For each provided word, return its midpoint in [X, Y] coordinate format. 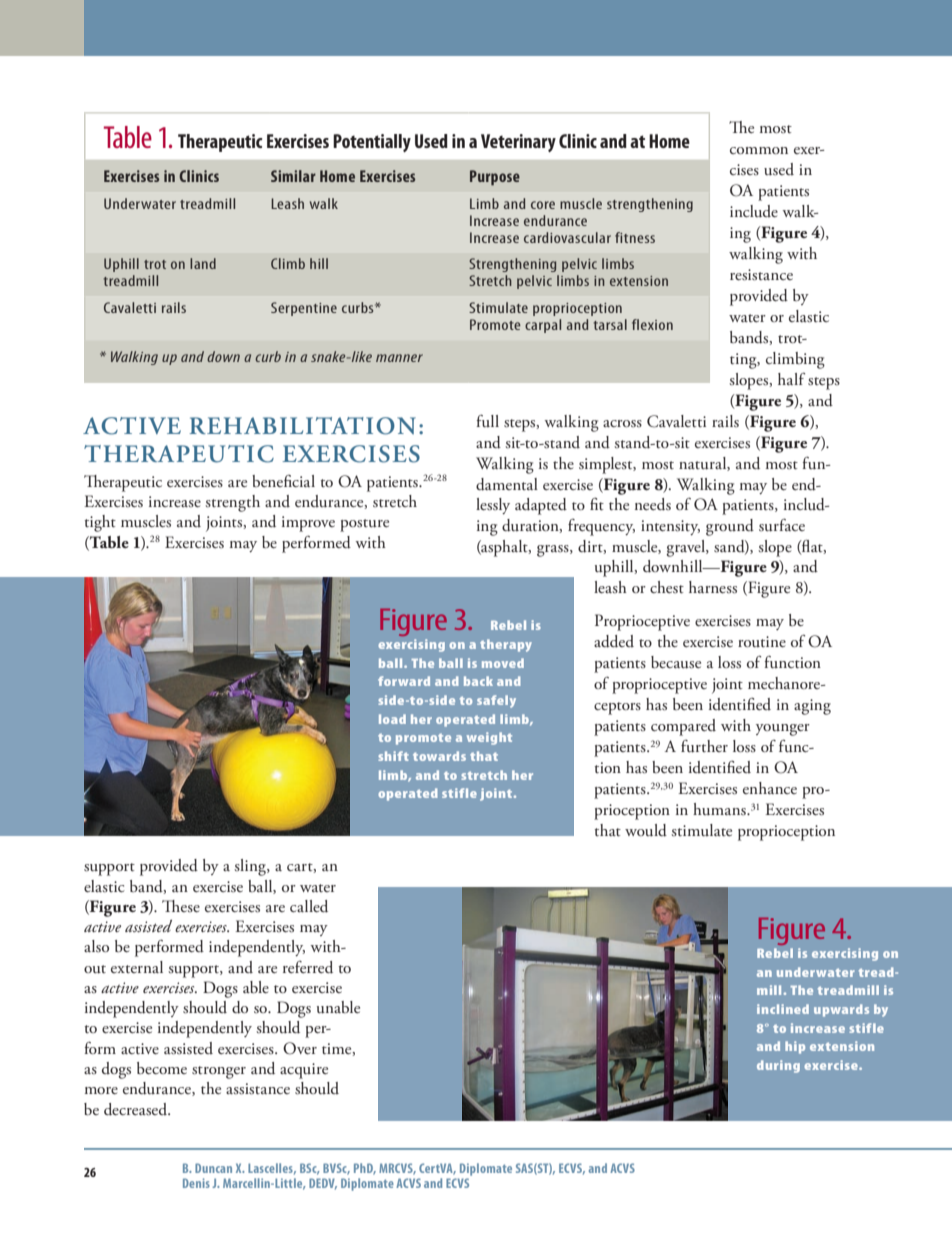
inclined [783, 1009]
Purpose [495, 178]
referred [308, 967]
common [759, 150]
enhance [770, 788]
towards [439, 756]
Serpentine [304, 309]
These [181, 906]
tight [100, 523]
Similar [293, 176]
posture [364, 525]
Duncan [213, 1168]
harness [713, 587]
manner [399, 358]
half [792, 378]
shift [393, 756]
